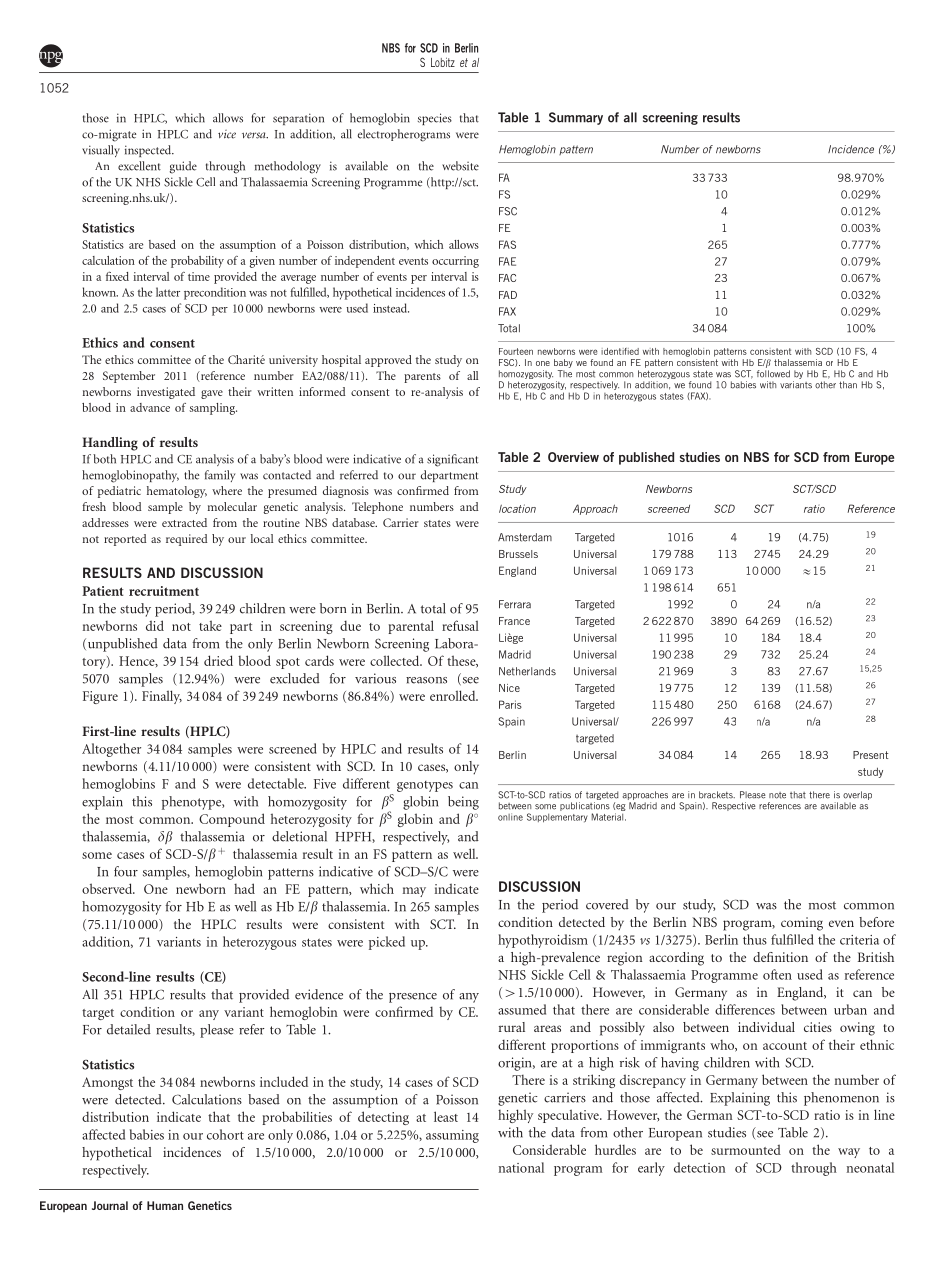 The width and height of the page is (952, 1270). Describe the element at coordinates (244, 888) in the page. I see `had` at that location.
